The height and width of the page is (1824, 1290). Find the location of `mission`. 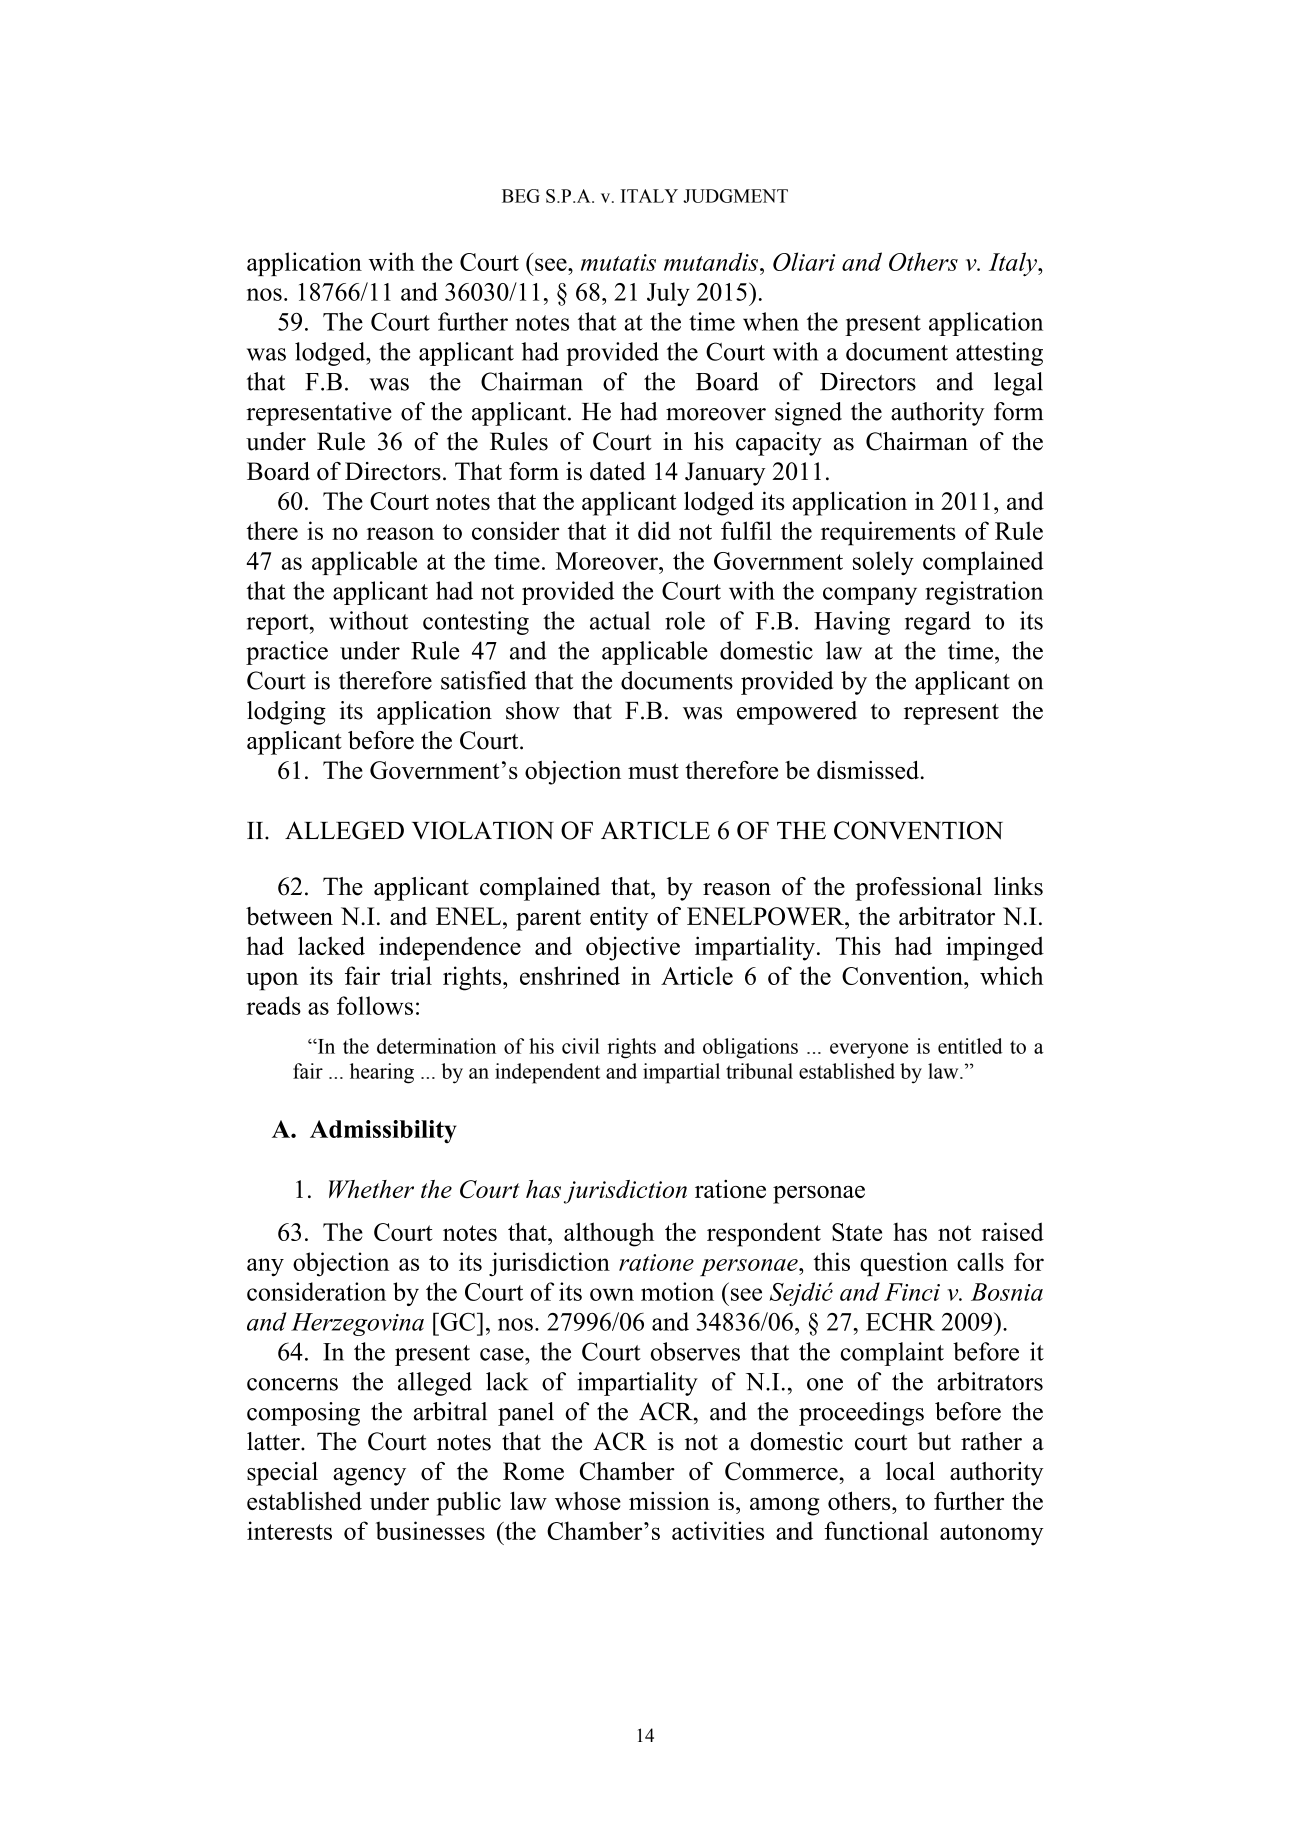

mission is located at coordinates (669, 1500).
